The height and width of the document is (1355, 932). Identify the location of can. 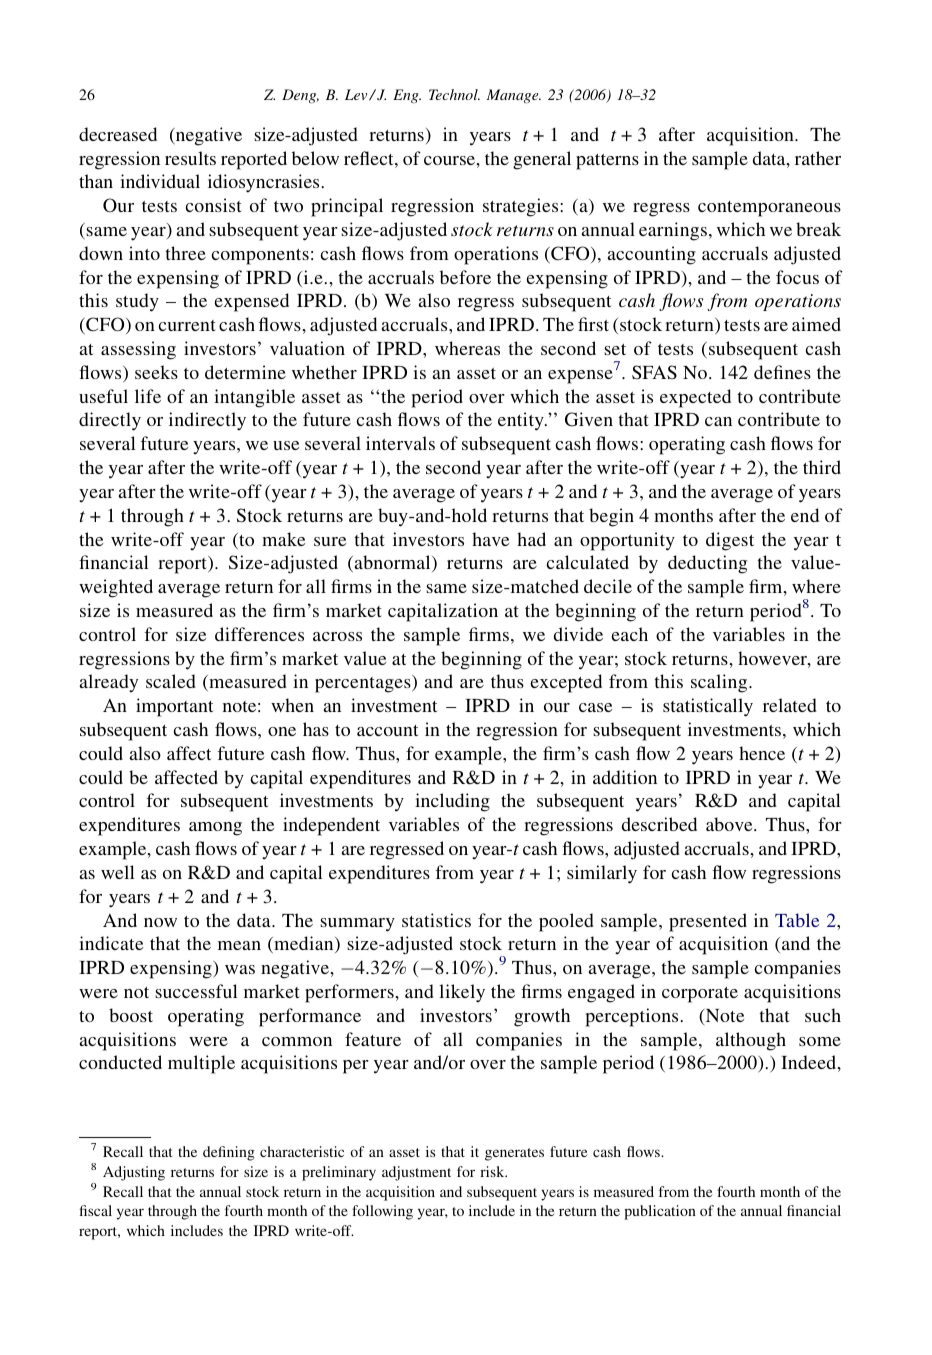
(718, 421).
